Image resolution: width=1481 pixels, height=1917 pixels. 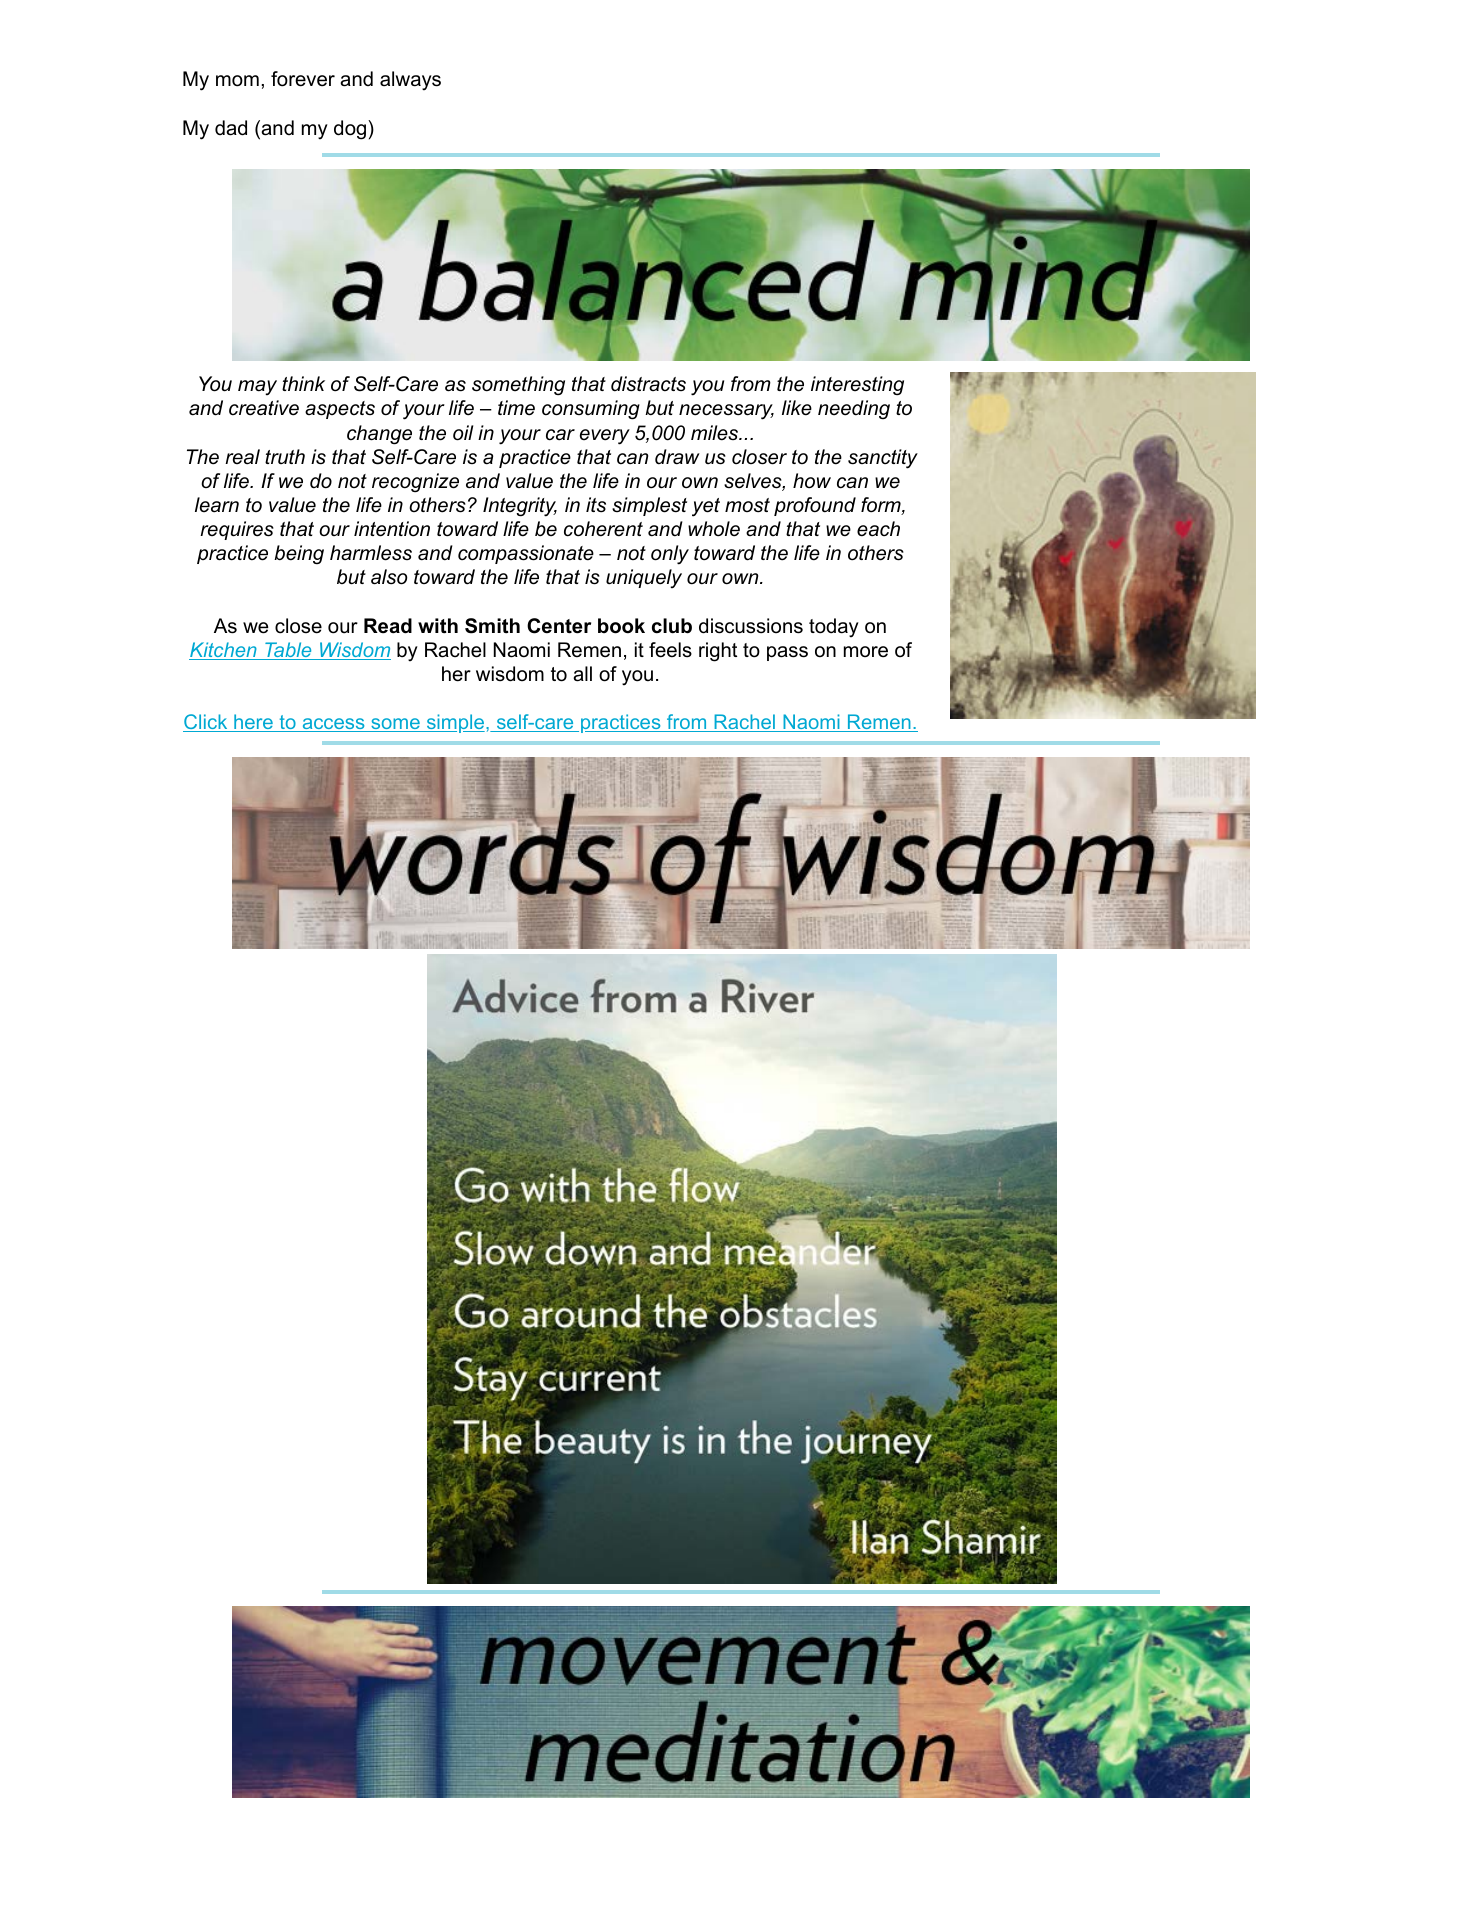 What do you see at coordinates (350, 130) in the screenshot?
I see `dog` at bounding box center [350, 130].
